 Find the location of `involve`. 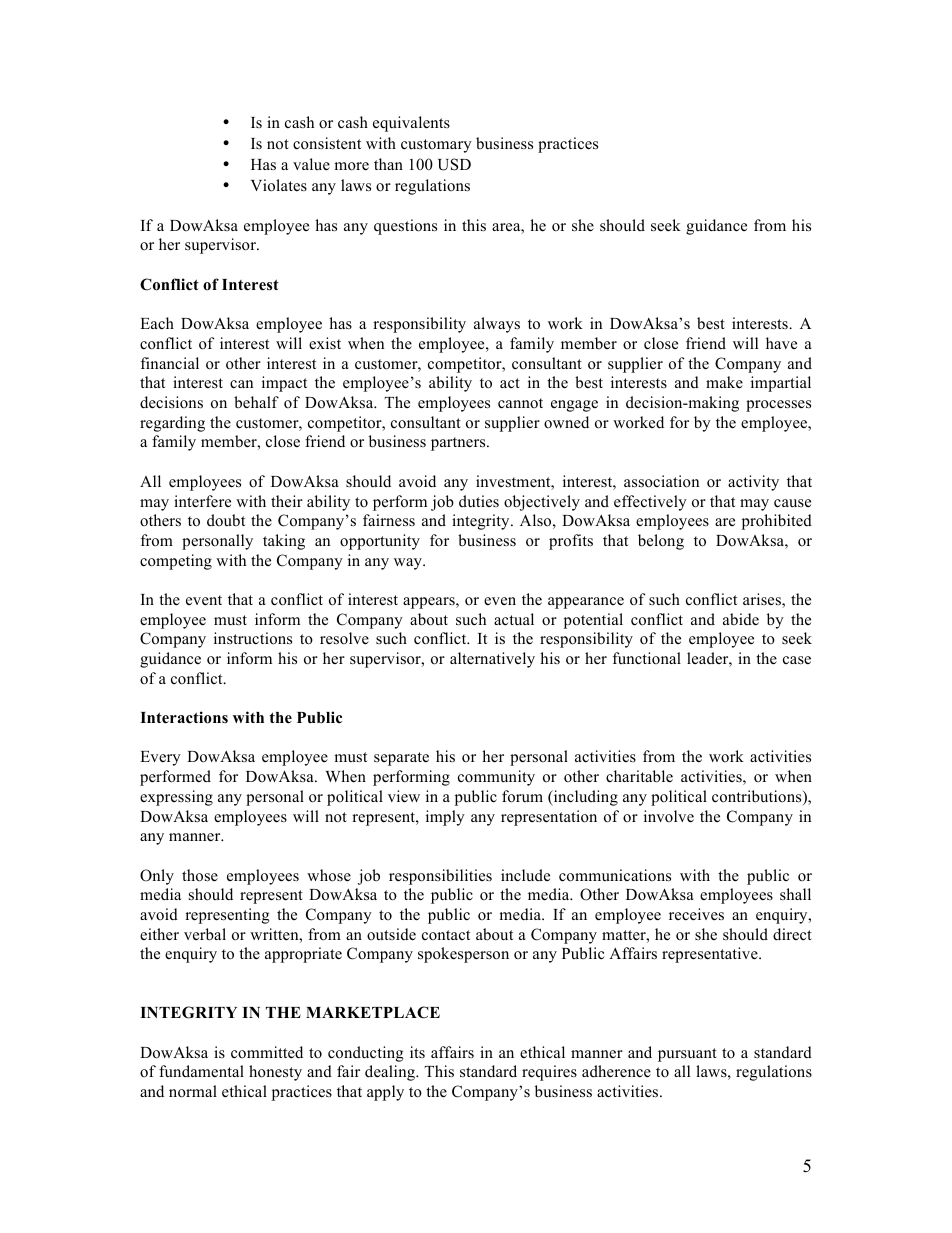

involve is located at coordinates (669, 816).
